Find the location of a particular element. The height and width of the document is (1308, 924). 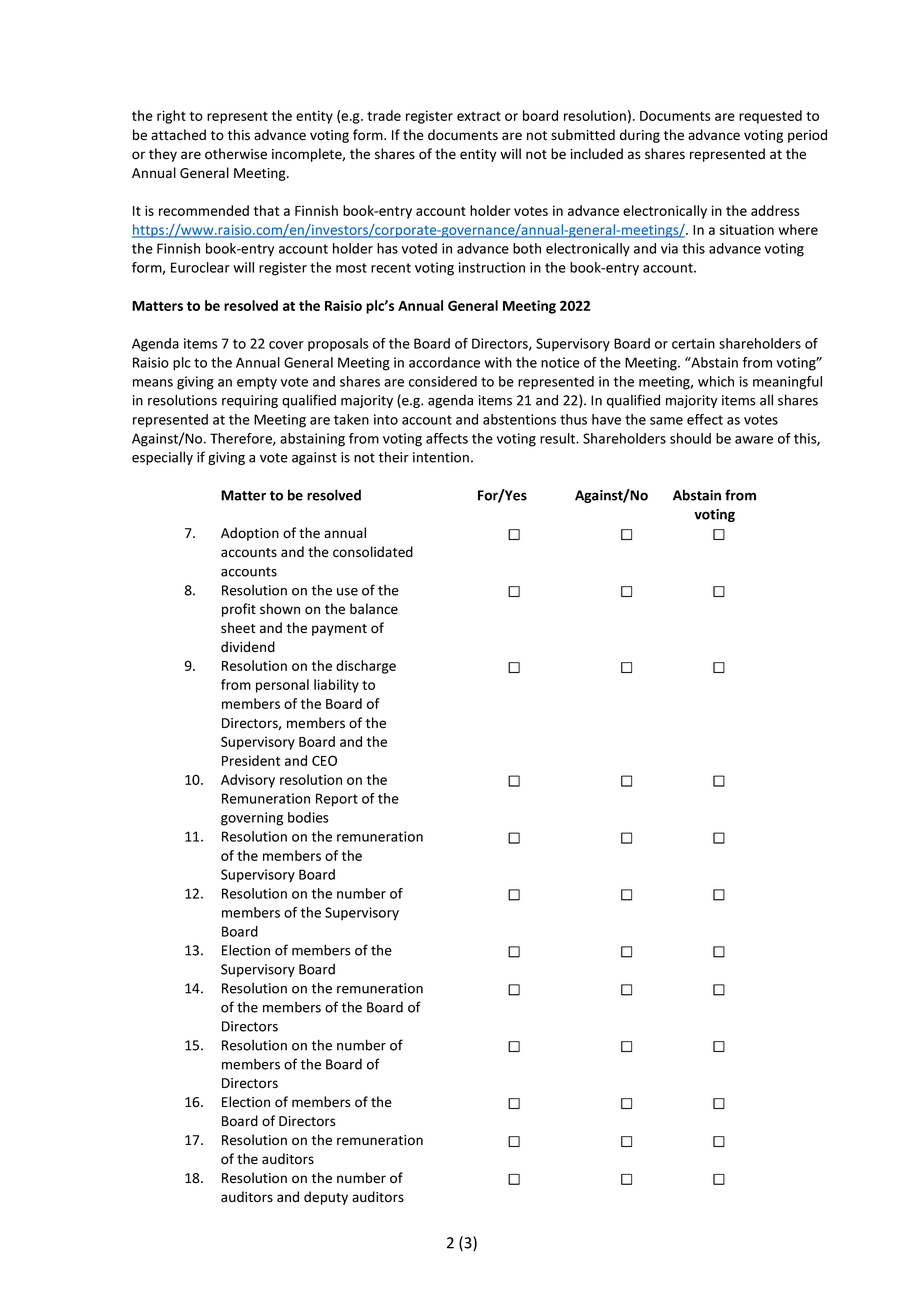

extract is located at coordinates (479, 116).
